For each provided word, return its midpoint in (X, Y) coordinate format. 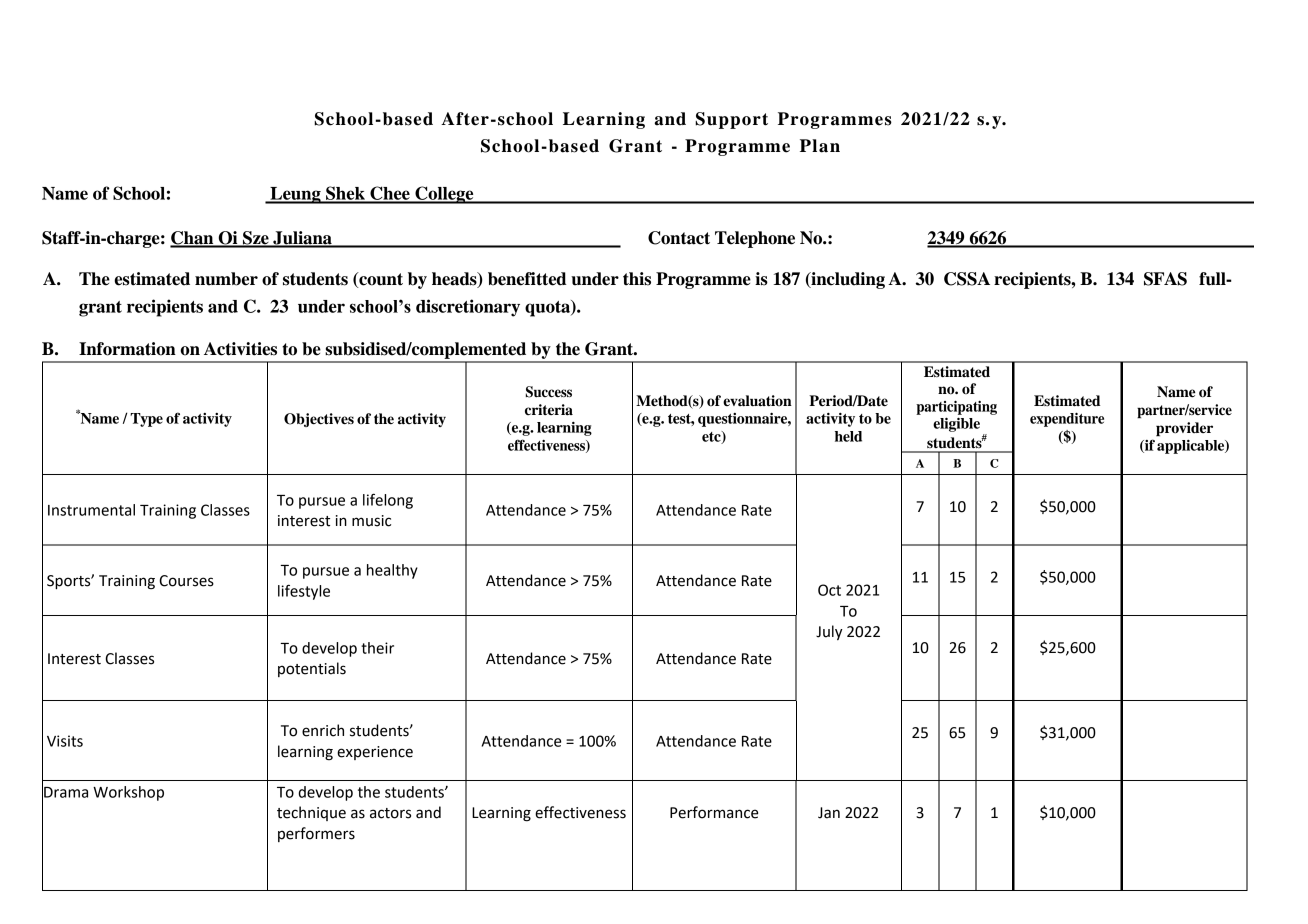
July (829, 632)
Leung (295, 195)
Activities (240, 349)
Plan (820, 146)
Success (549, 392)
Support (731, 120)
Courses (186, 581)
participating (956, 408)
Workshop (128, 793)
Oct (829, 590)
